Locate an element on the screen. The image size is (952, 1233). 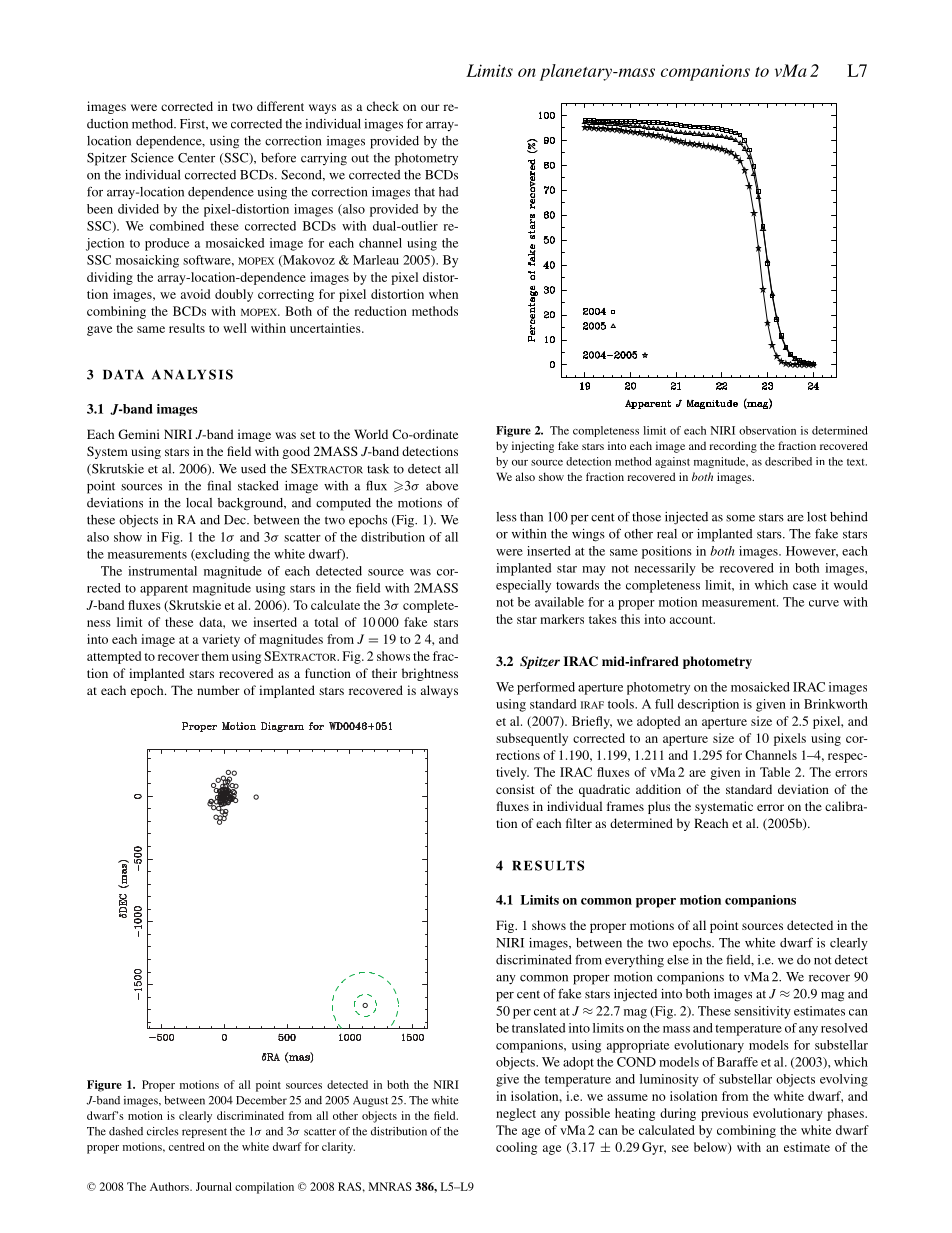
that is located at coordinates (425, 192).
